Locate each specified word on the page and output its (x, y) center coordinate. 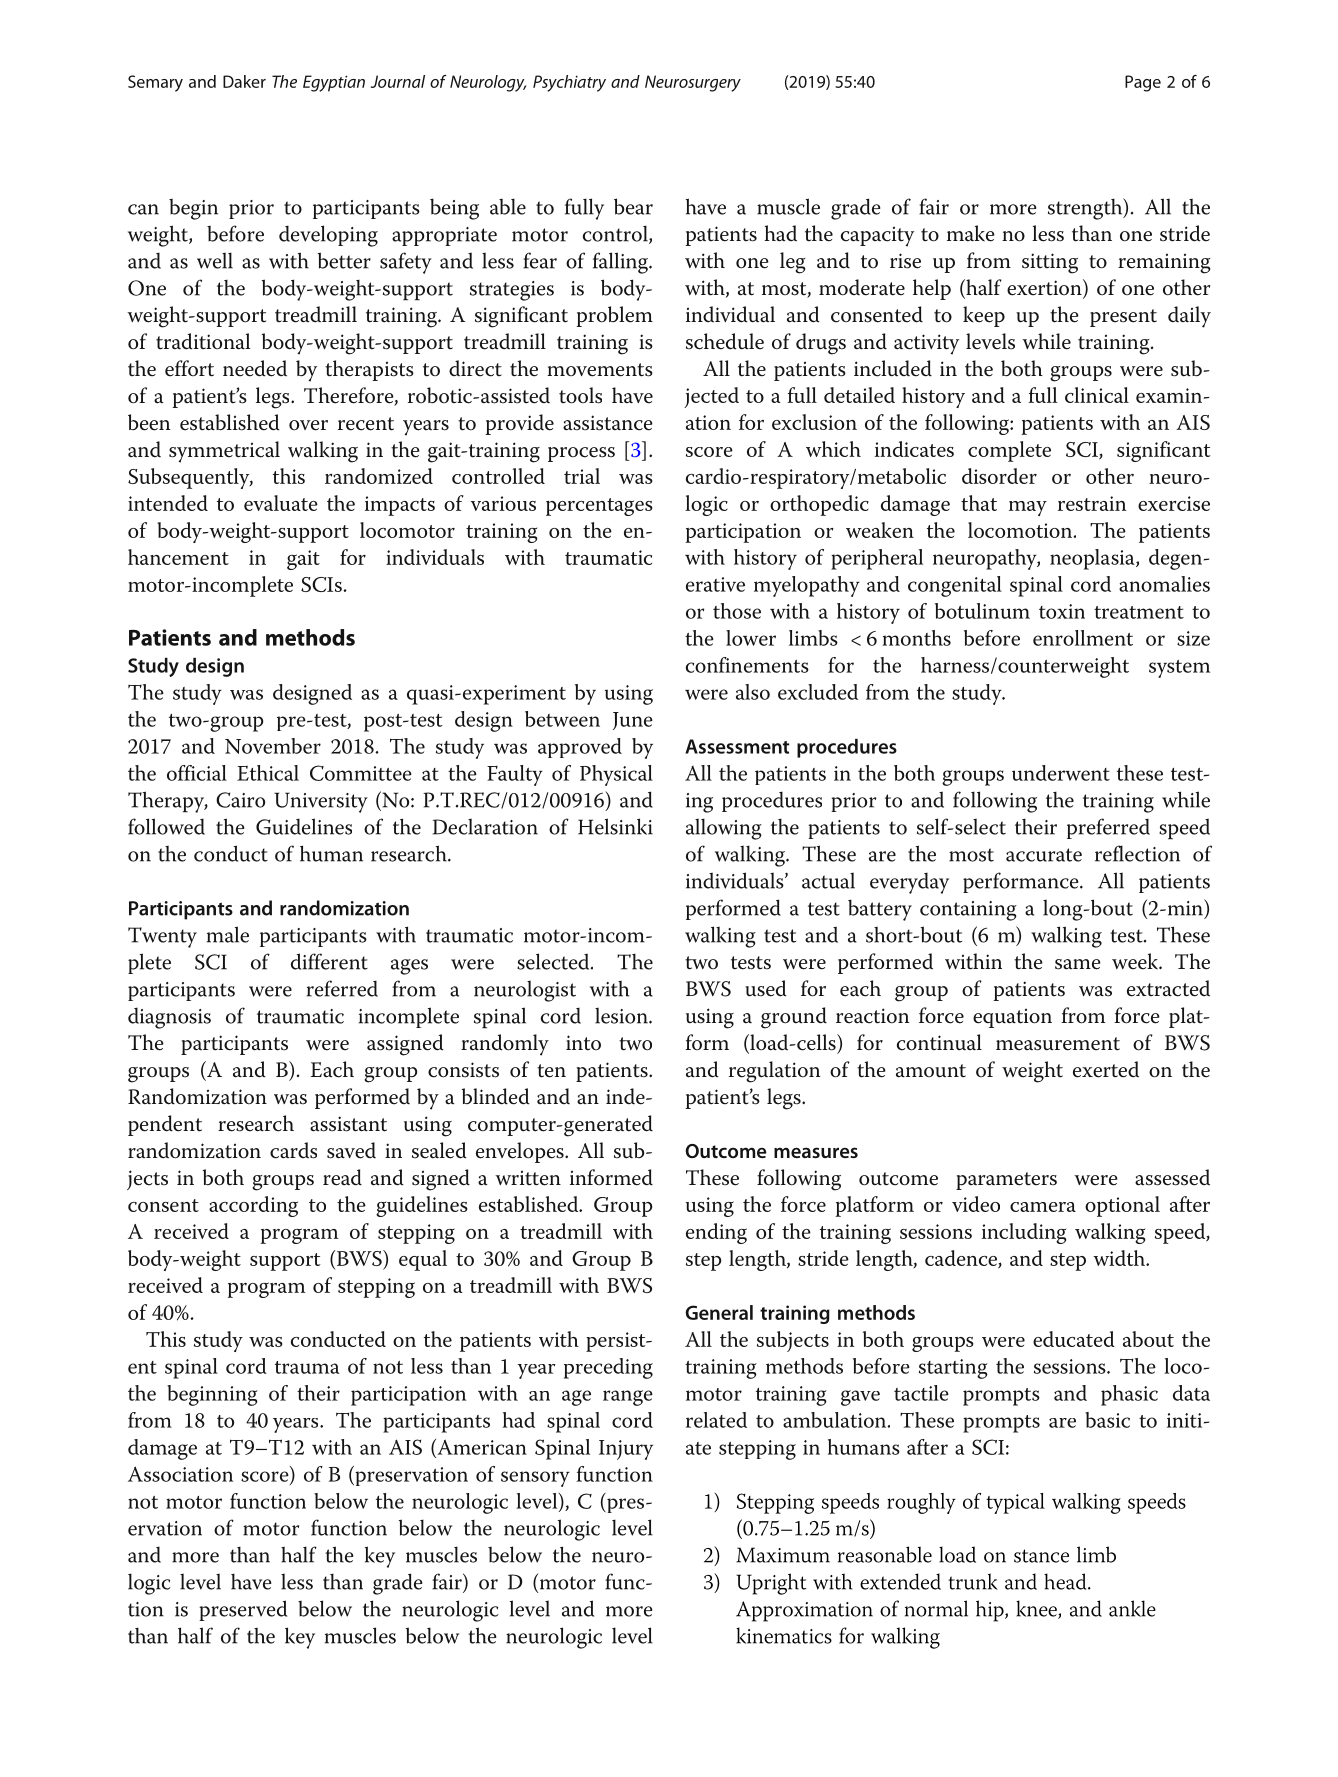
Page (1143, 83)
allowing (724, 829)
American (481, 1448)
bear (633, 206)
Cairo (240, 800)
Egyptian (334, 83)
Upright (771, 1584)
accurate (1044, 855)
